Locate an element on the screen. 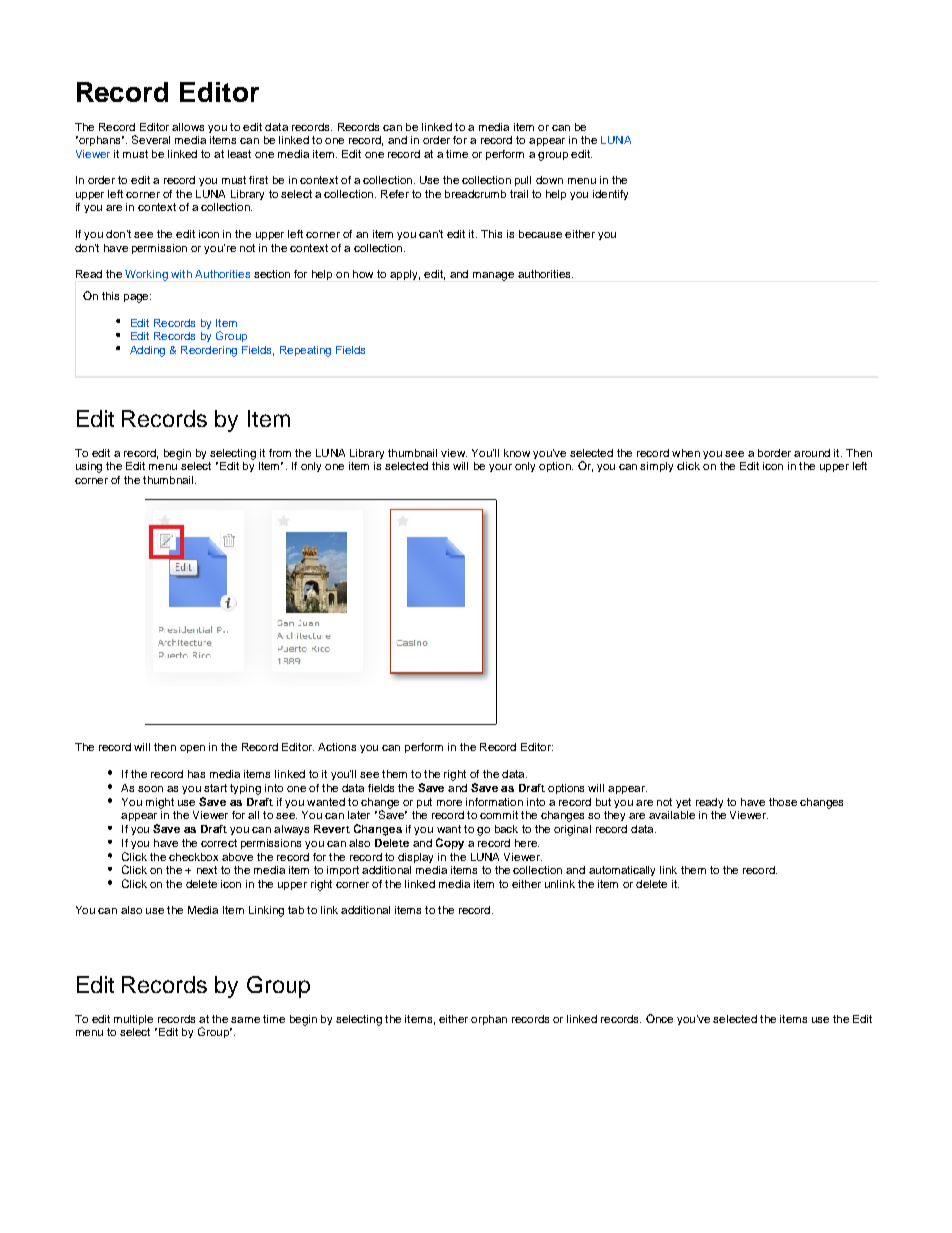 This screenshot has width=952, height=1233. open is located at coordinates (192, 749).
